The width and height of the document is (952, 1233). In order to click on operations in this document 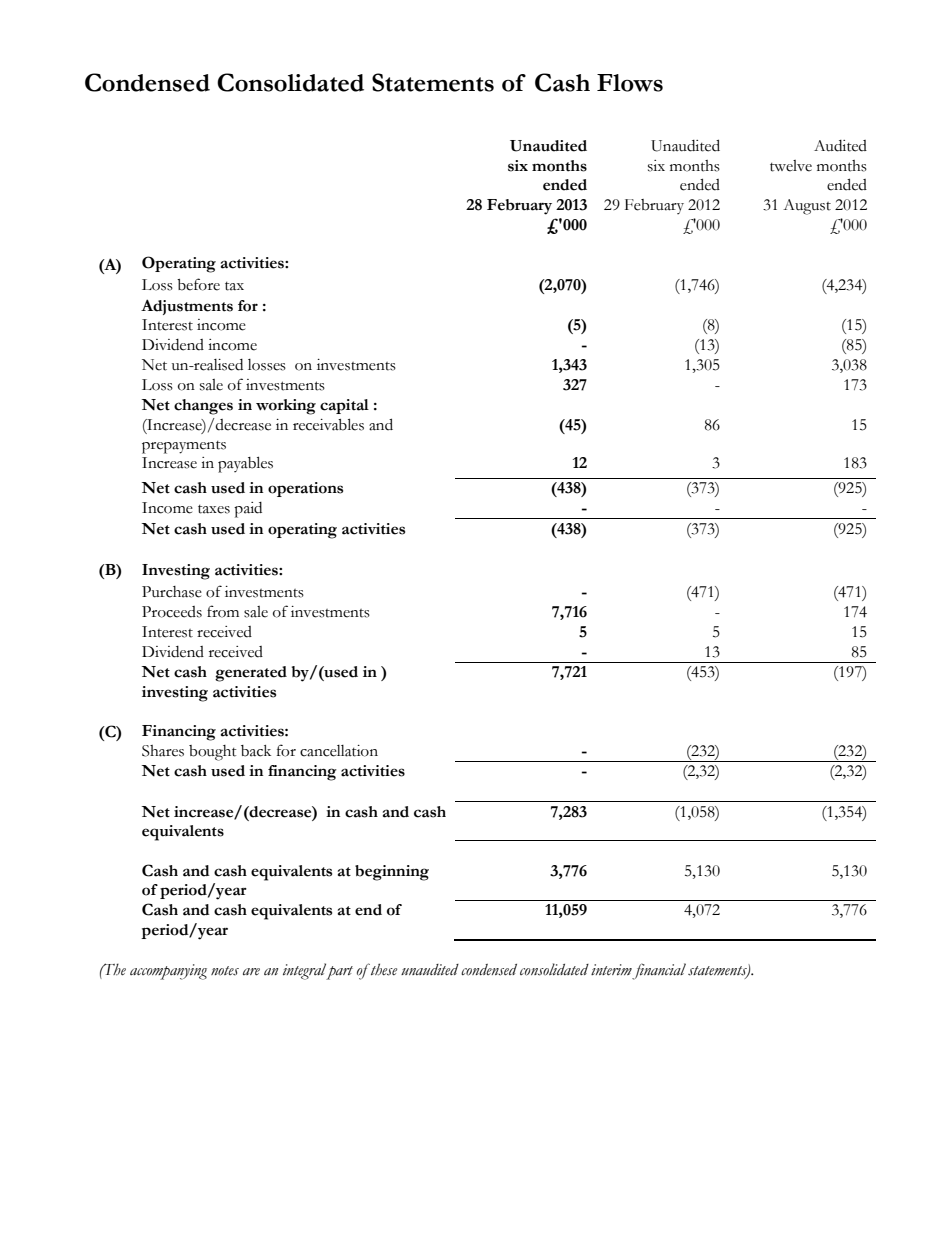, I will do `click(305, 489)`.
